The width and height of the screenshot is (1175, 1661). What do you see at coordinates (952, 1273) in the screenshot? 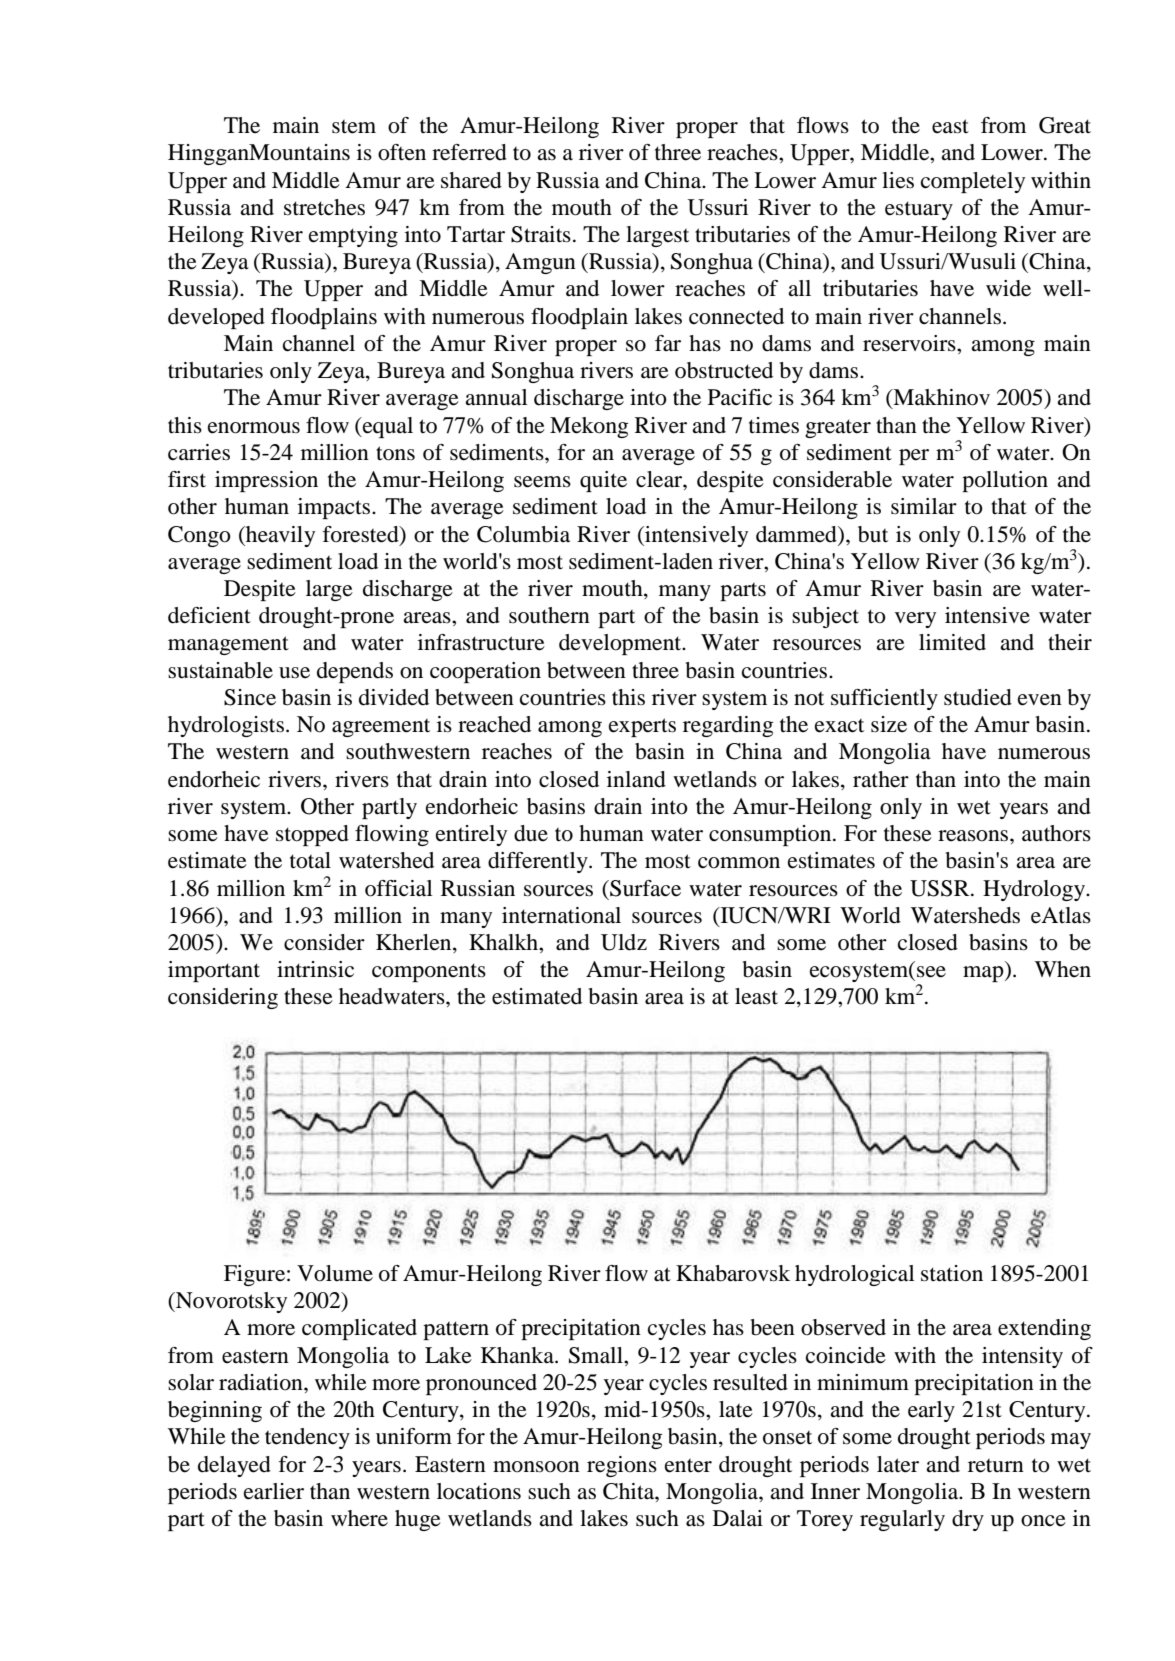
I see `station` at bounding box center [952, 1273].
